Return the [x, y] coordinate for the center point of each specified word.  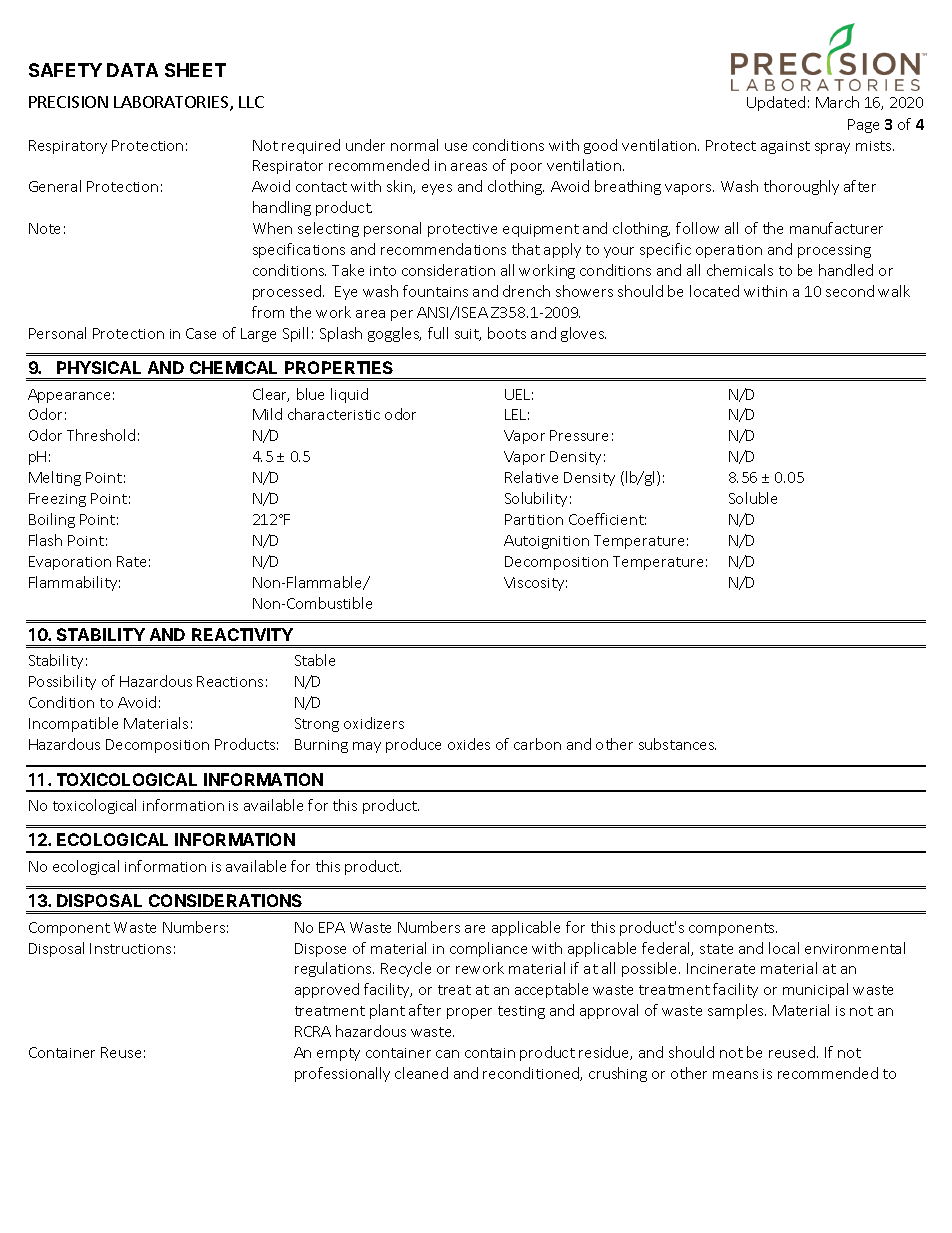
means [735, 1075]
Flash [45, 540]
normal [414, 145]
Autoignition [546, 542]
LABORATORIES [172, 103]
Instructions [130, 948]
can [447, 1054]
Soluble [753, 498]
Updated [776, 103]
